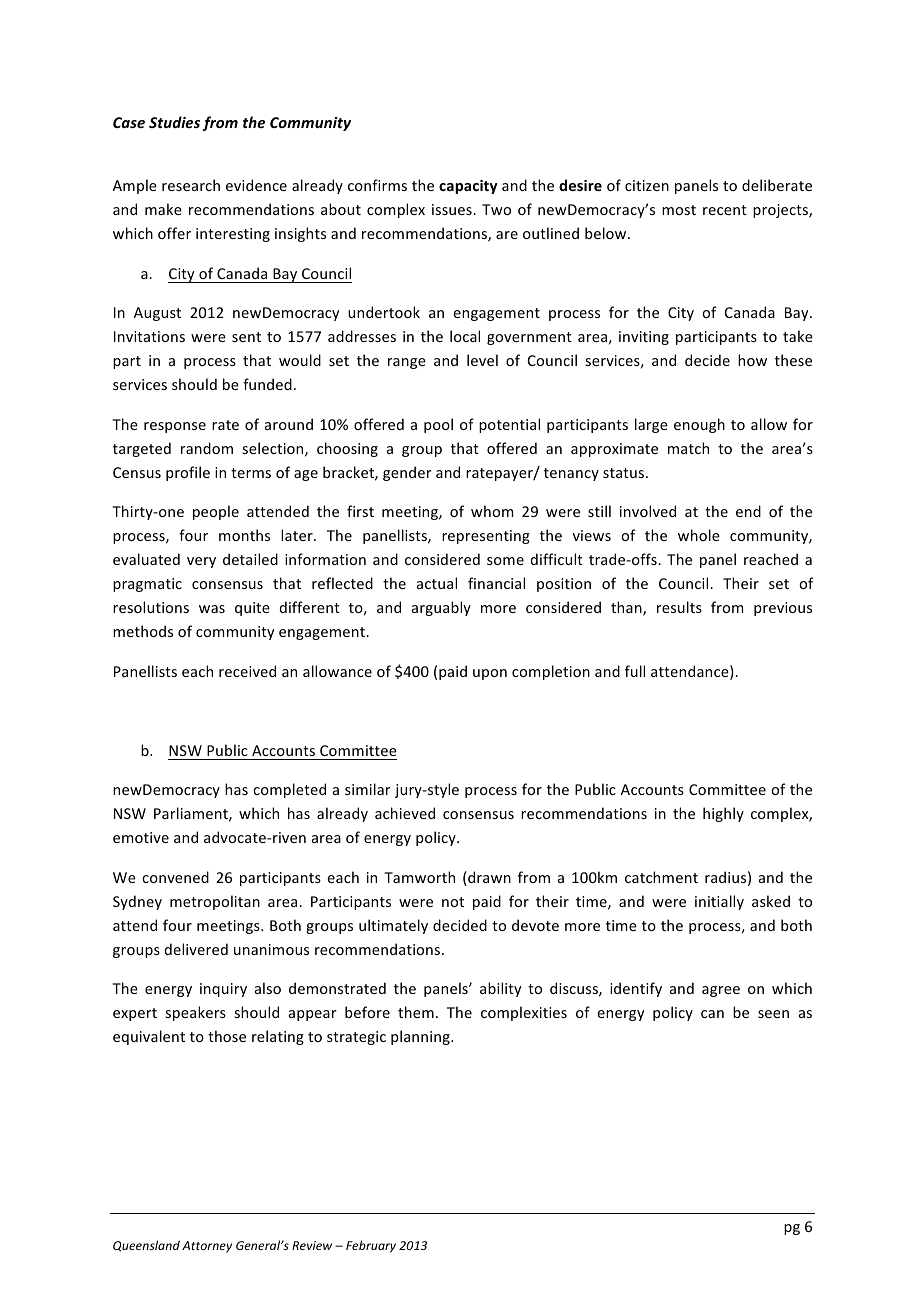  I want to click on issues, so click(453, 209).
